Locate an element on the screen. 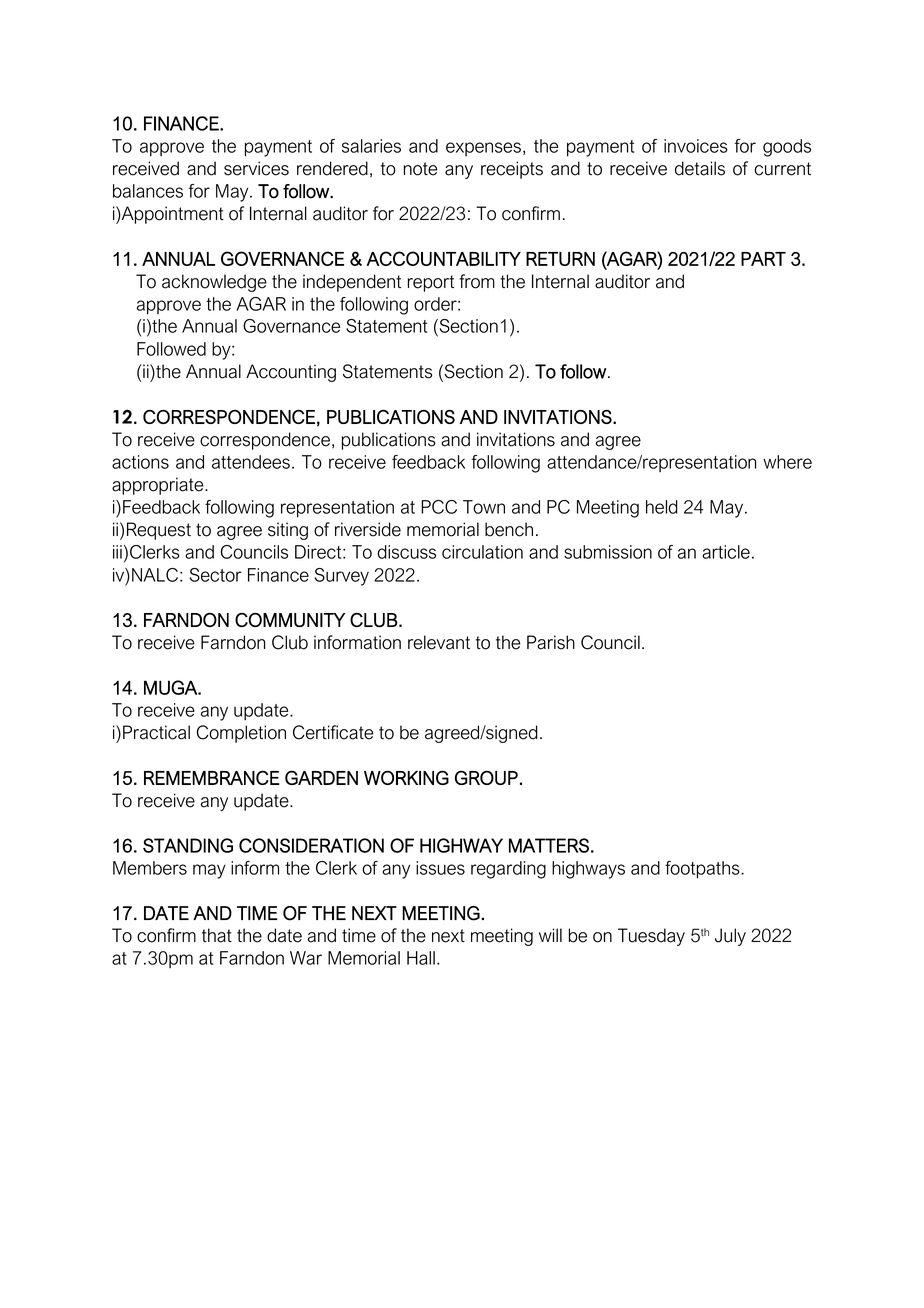 The image size is (924, 1308). Hall is located at coordinates (421, 958).
